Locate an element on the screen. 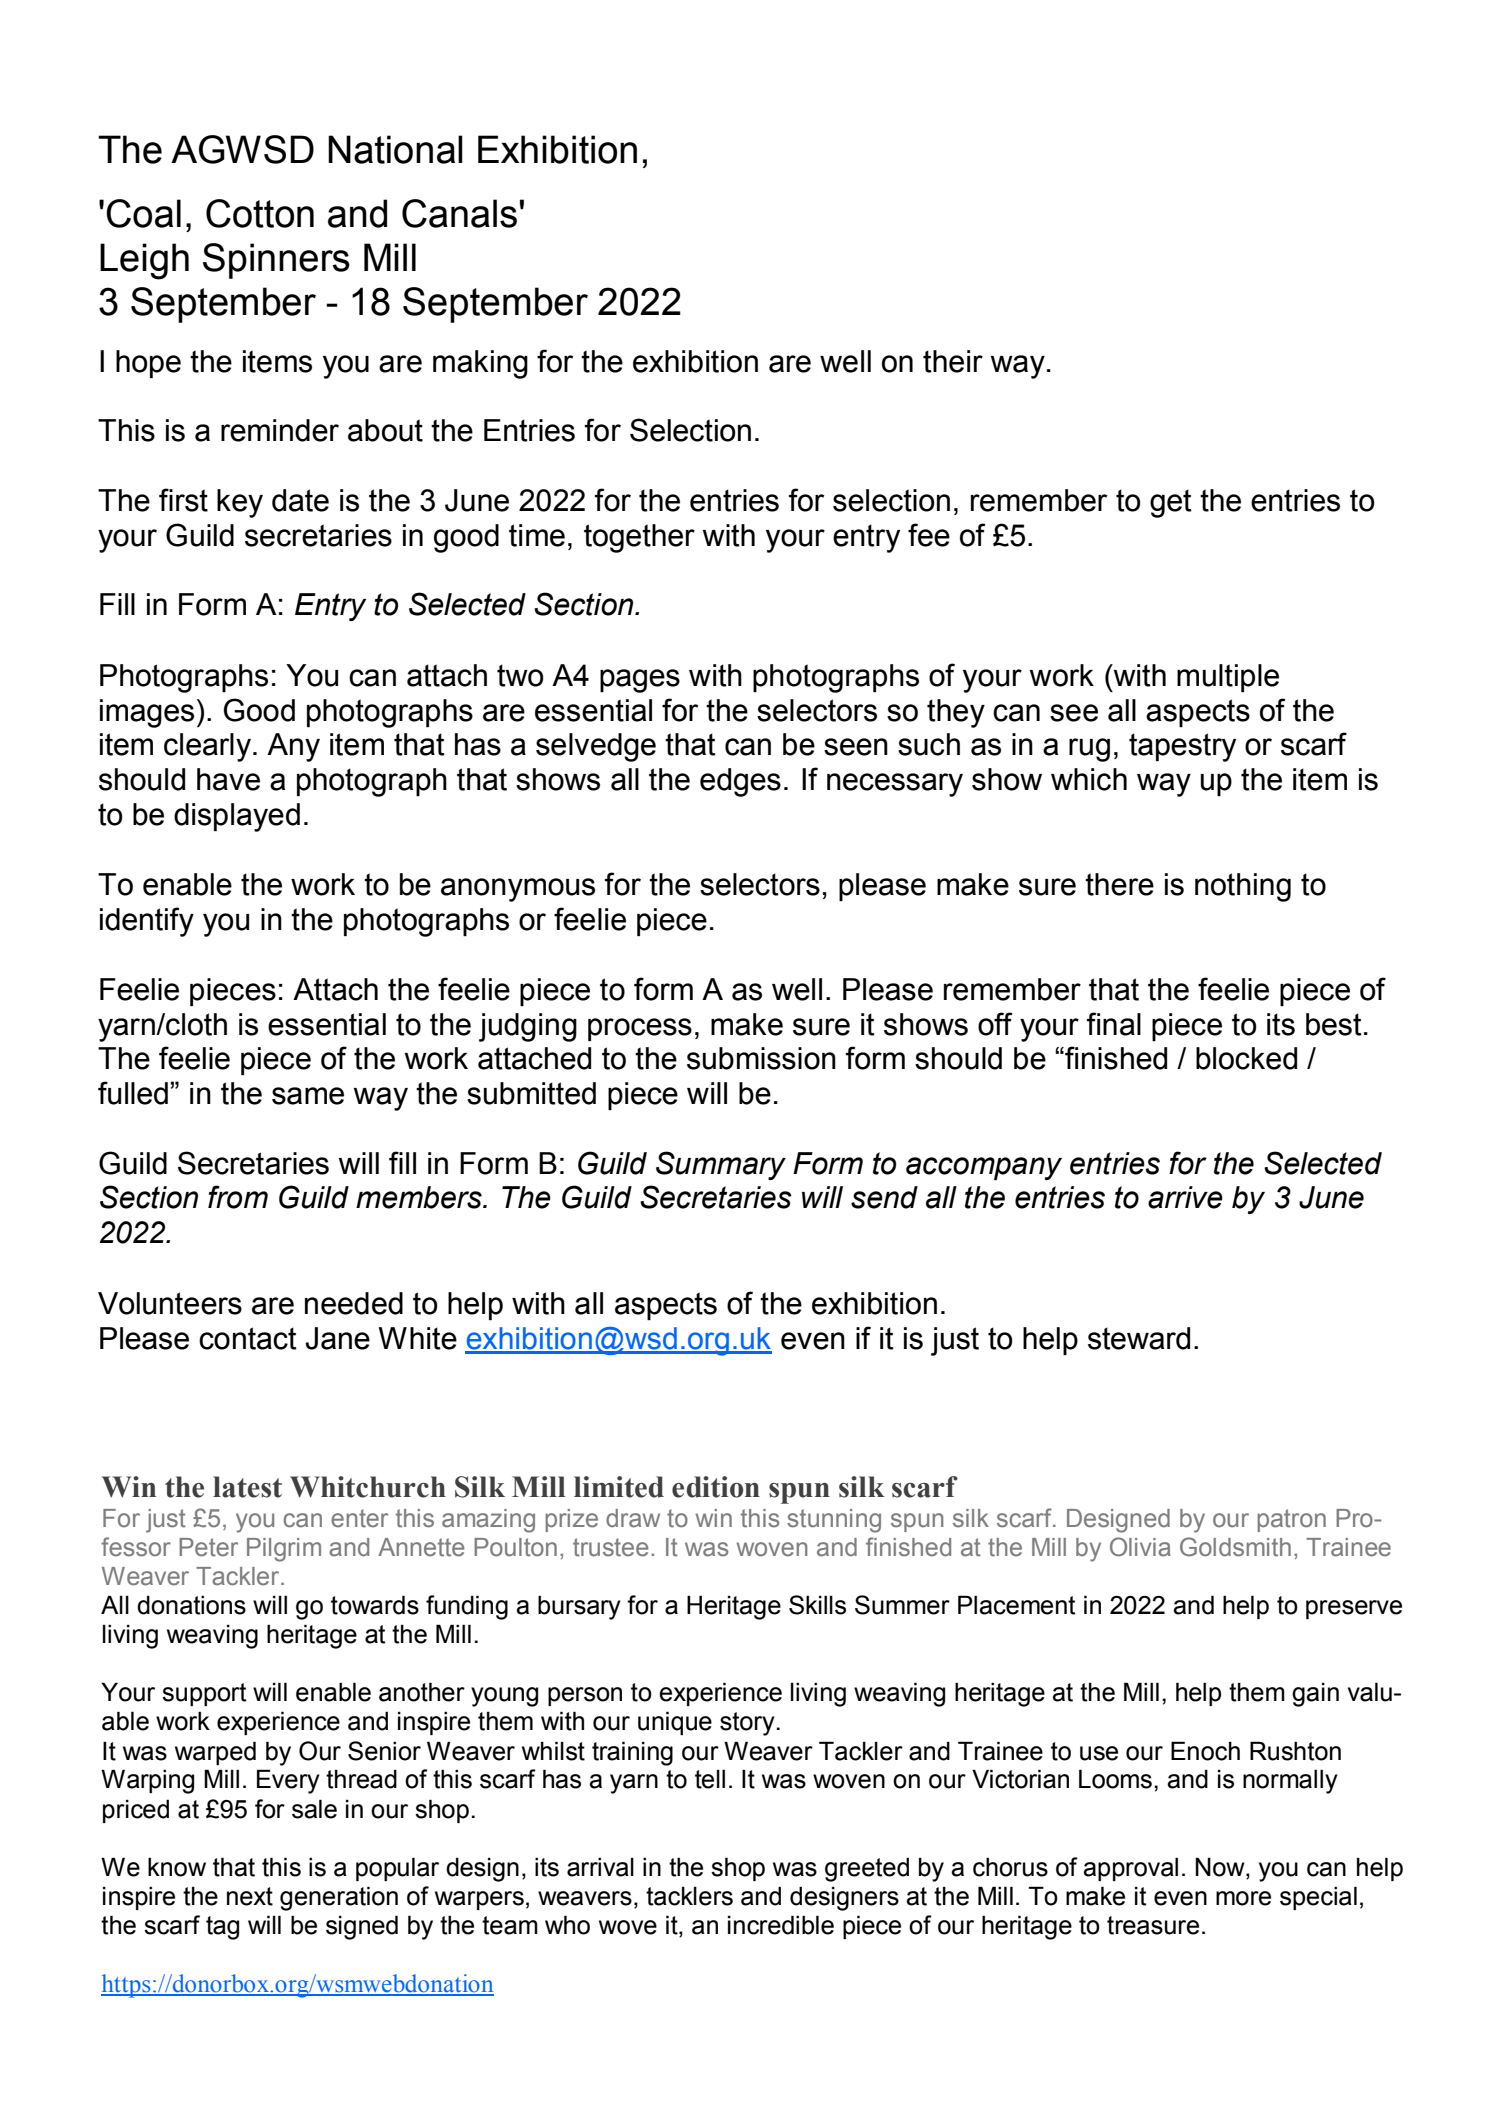  Summary is located at coordinates (721, 1165).
